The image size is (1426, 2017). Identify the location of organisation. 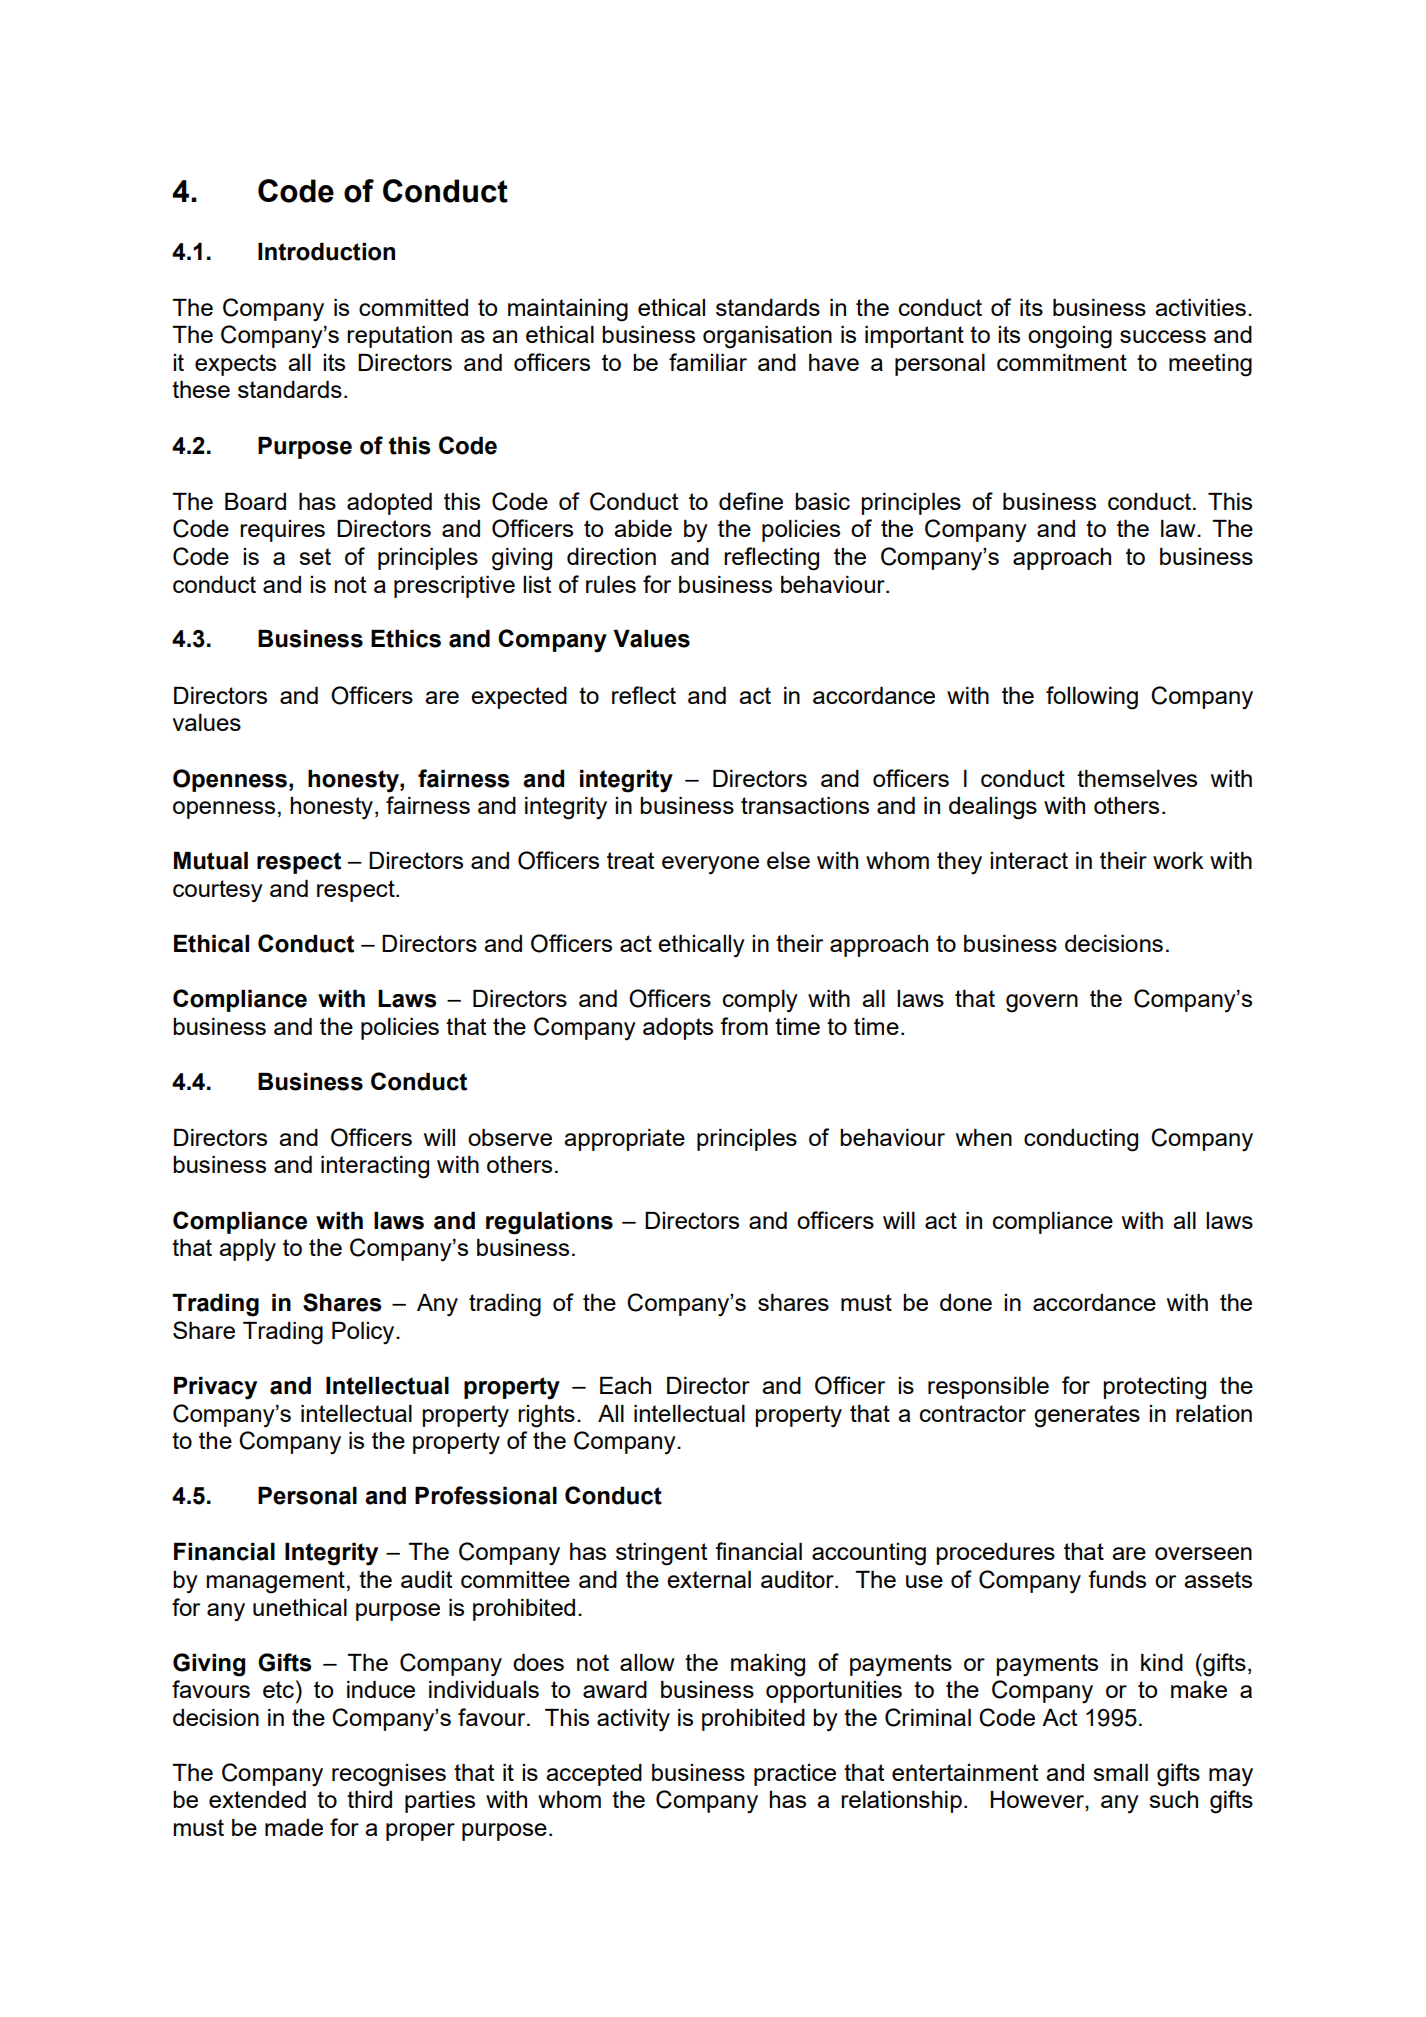
(767, 337).
